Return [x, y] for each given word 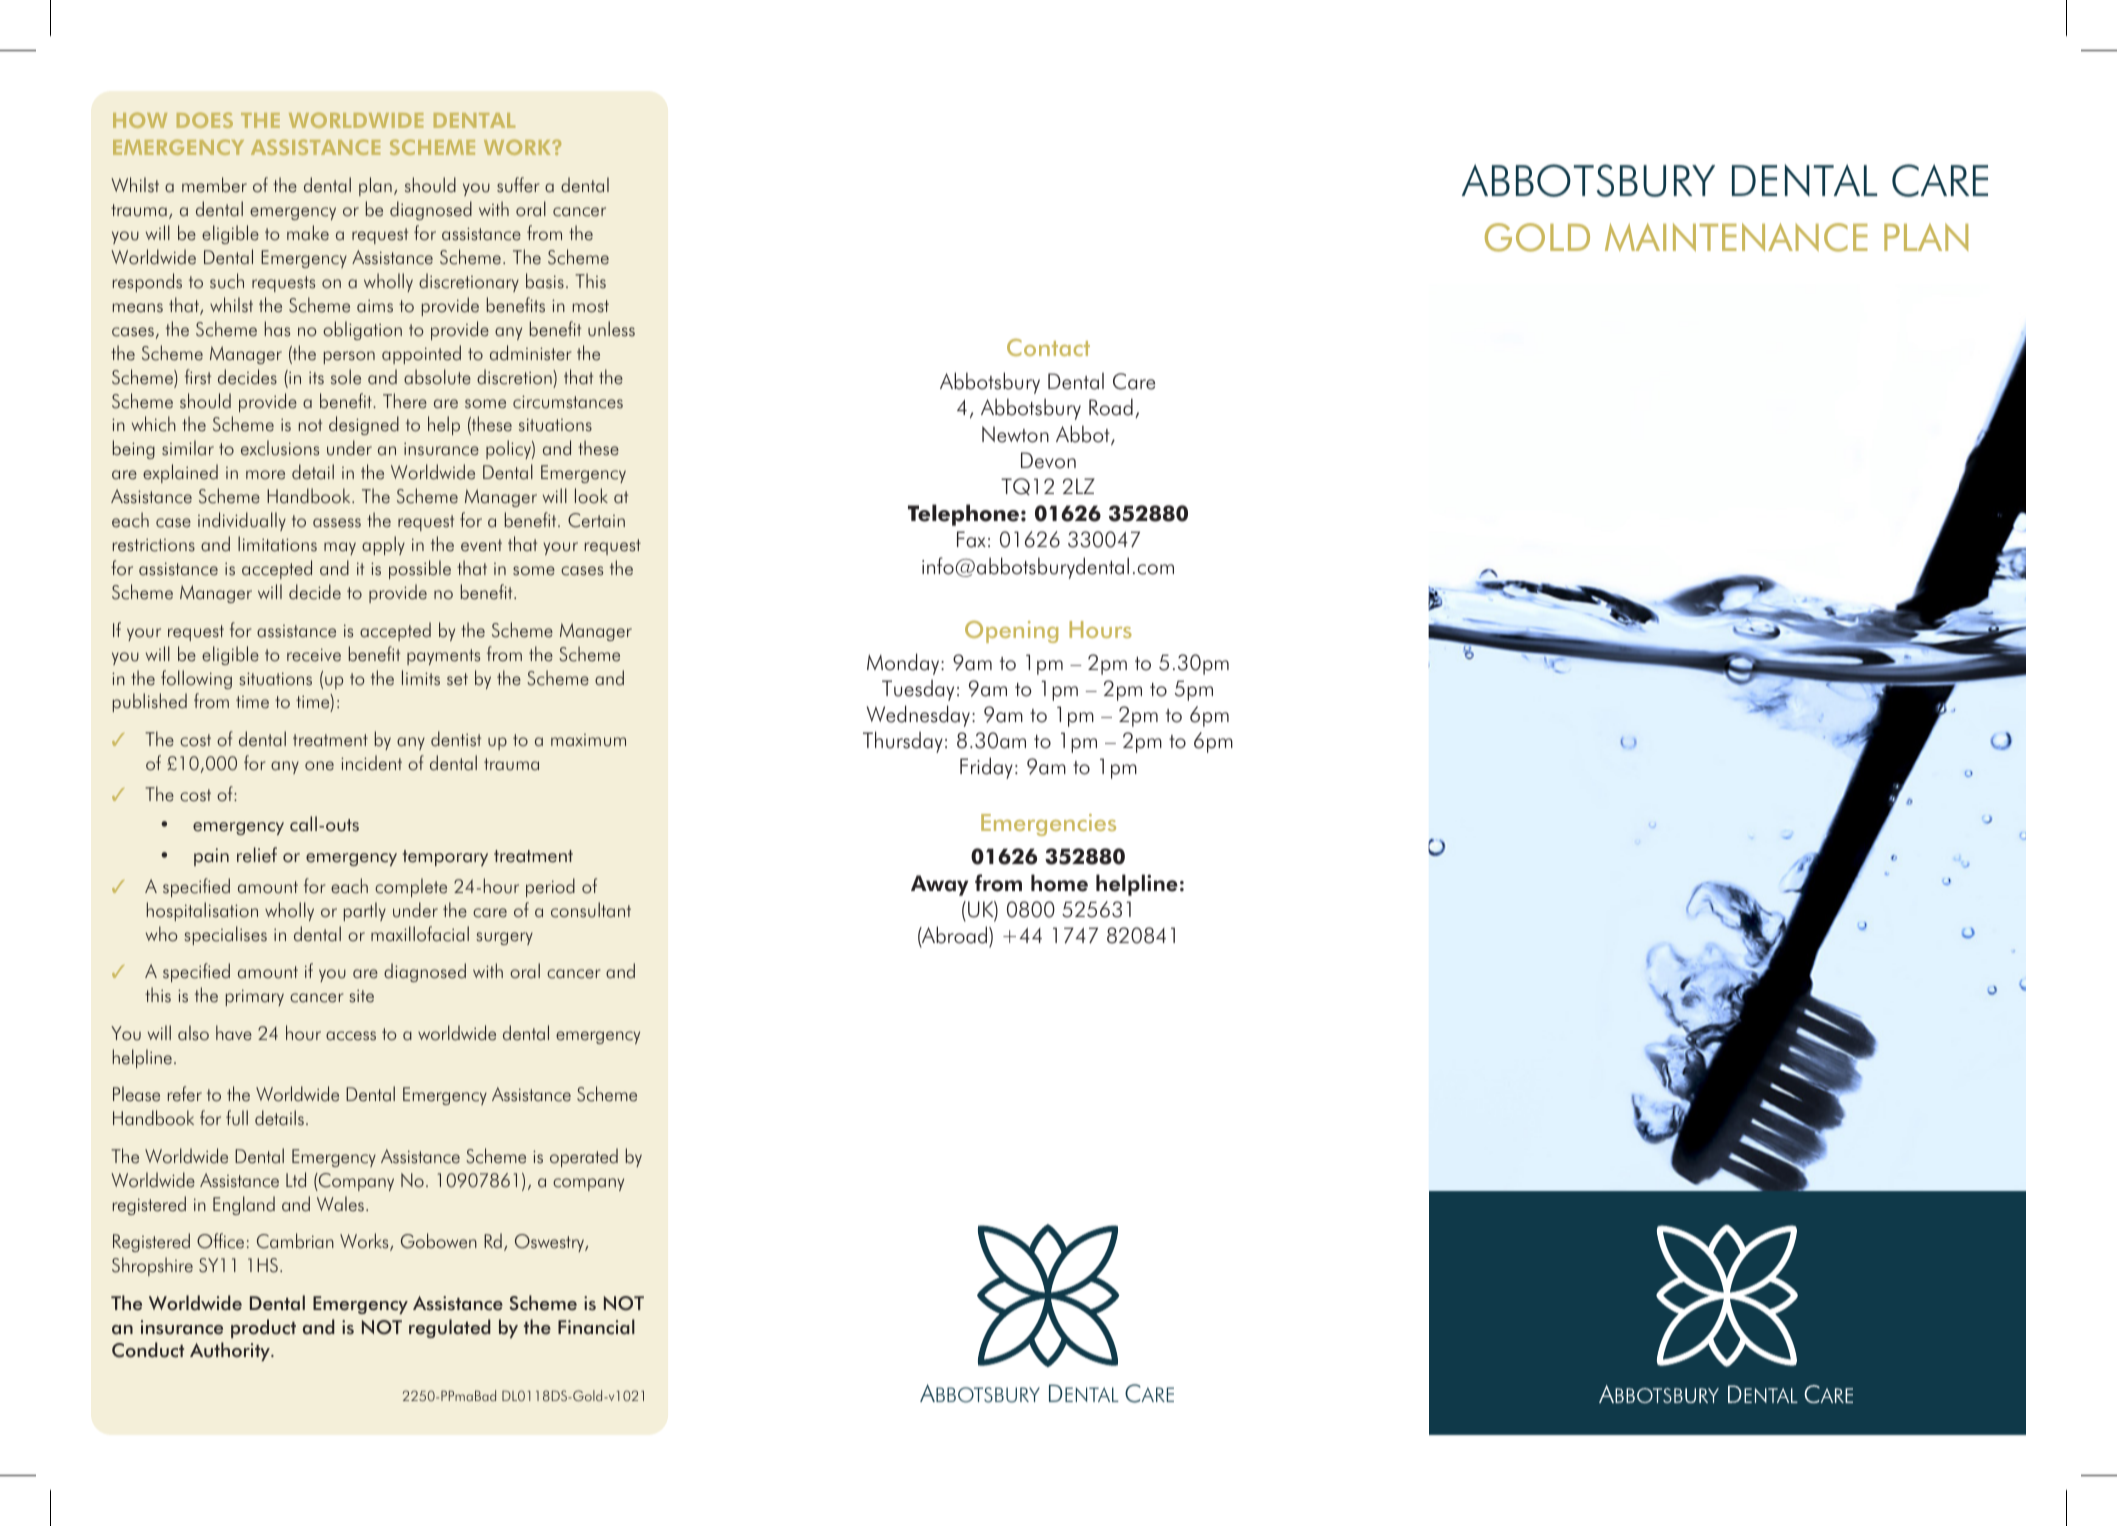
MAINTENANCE [1736, 237]
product [263, 1328]
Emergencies [1048, 825]
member [214, 185]
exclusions [280, 448]
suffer [518, 185]
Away [939, 885]
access [351, 1036]
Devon [1048, 460]
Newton [1015, 434]
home [1059, 883]
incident [371, 763]
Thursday [903, 742]
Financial [596, 1327]
